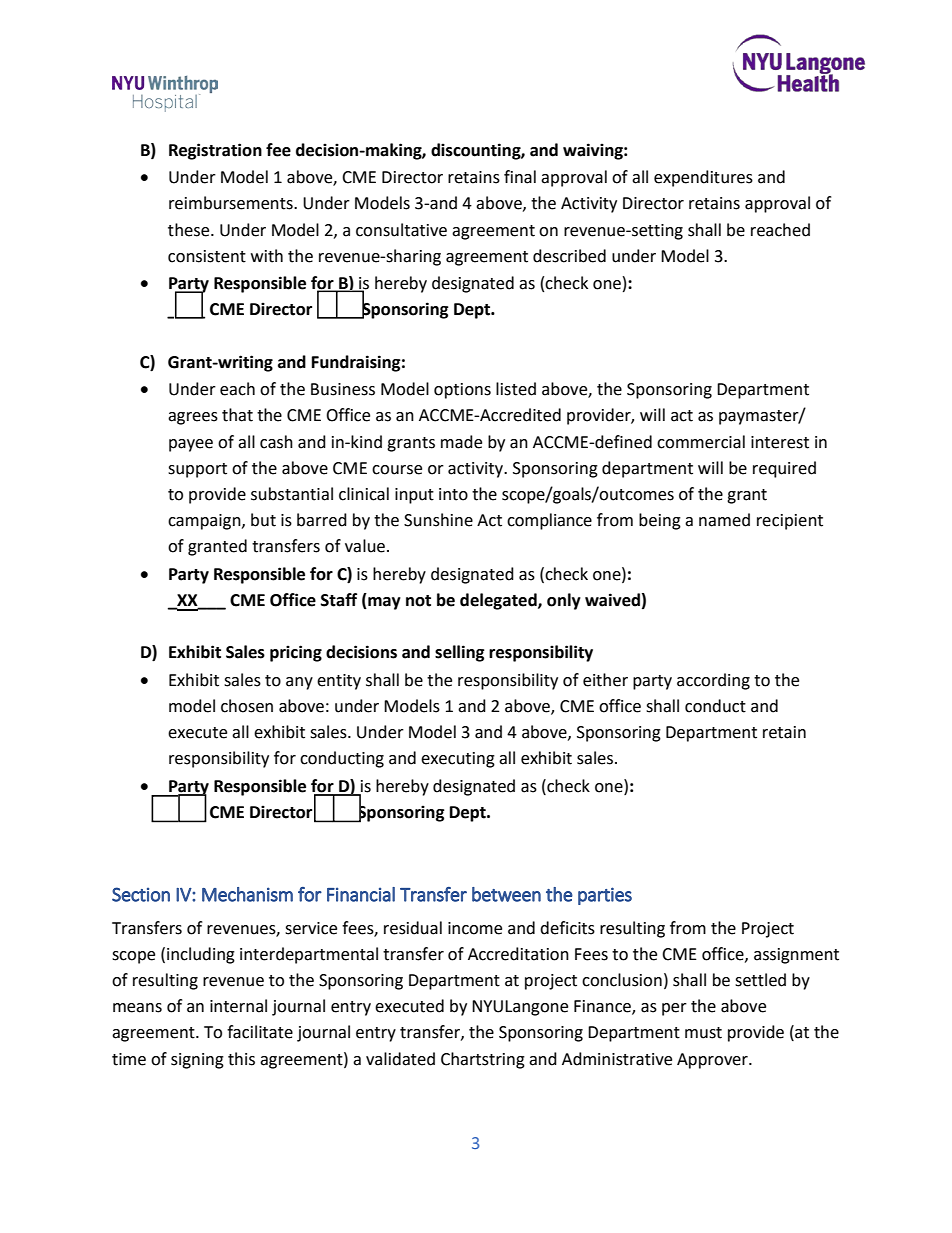 The image size is (952, 1233). What do you see at coordinates (703, 1033) in the document?
I see `must` at bounding box center [703, 1033].
